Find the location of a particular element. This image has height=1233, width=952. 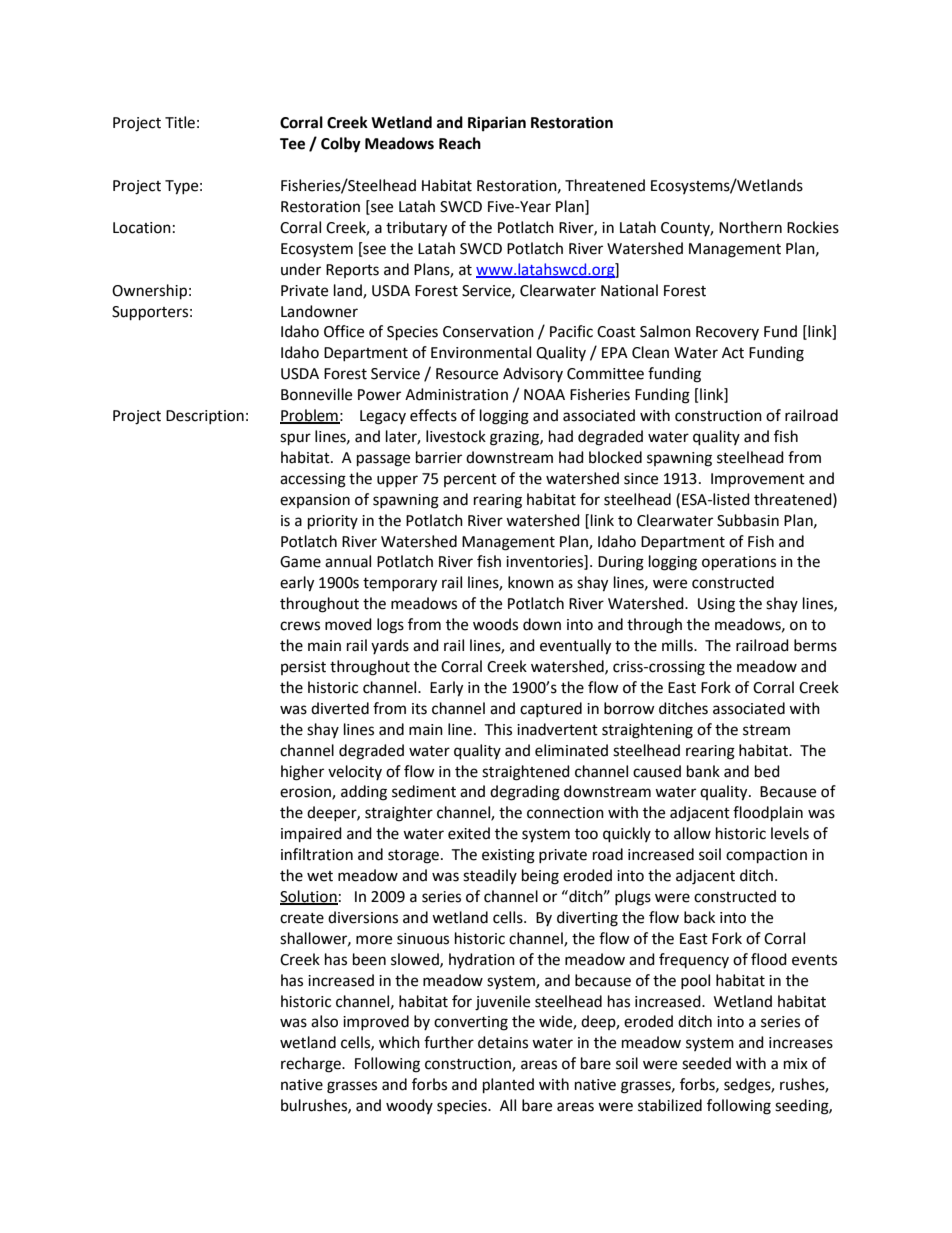

Northern is located at coordinates (750, 227).
